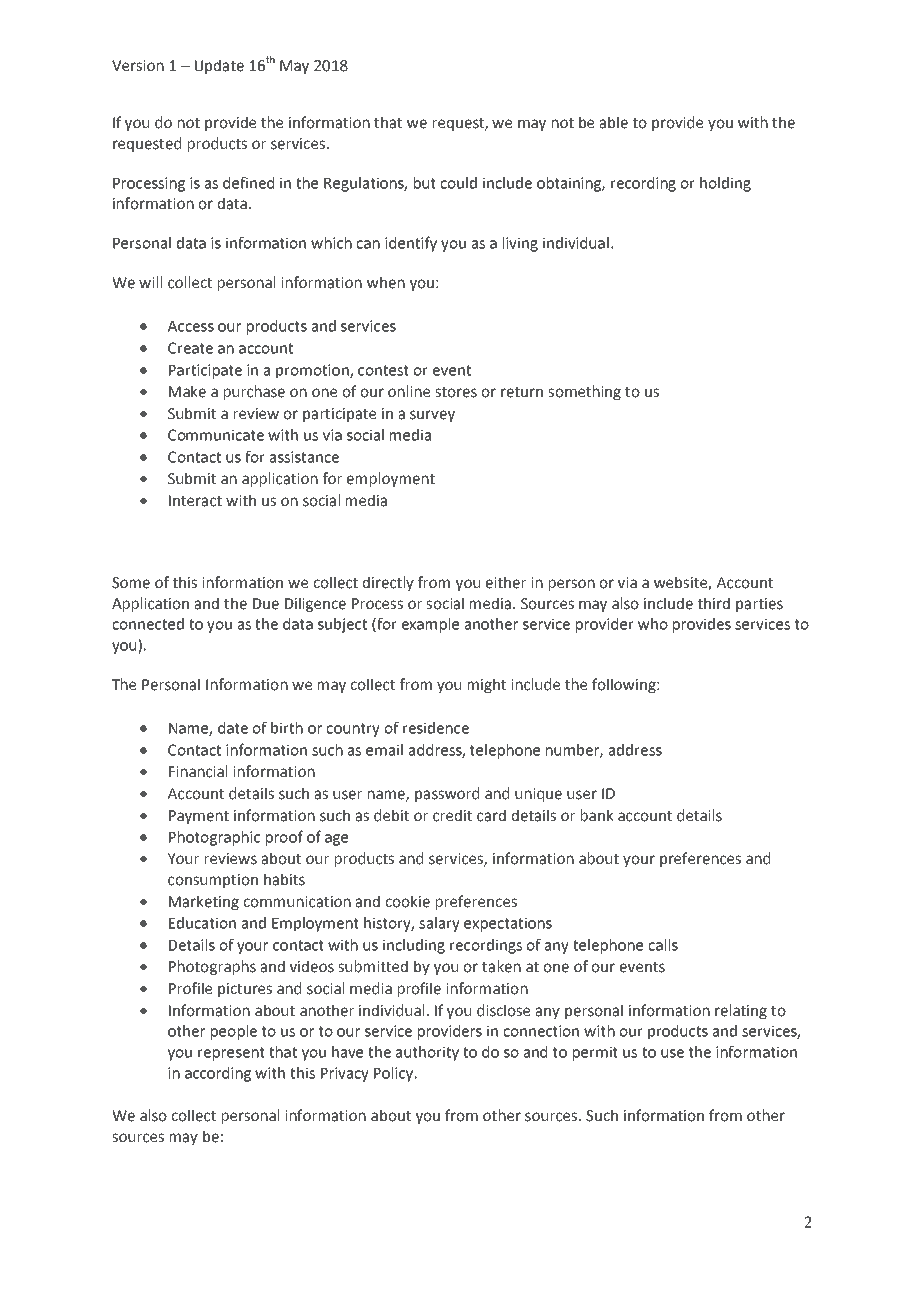  I want to click on Financial, so click(198, 771).
